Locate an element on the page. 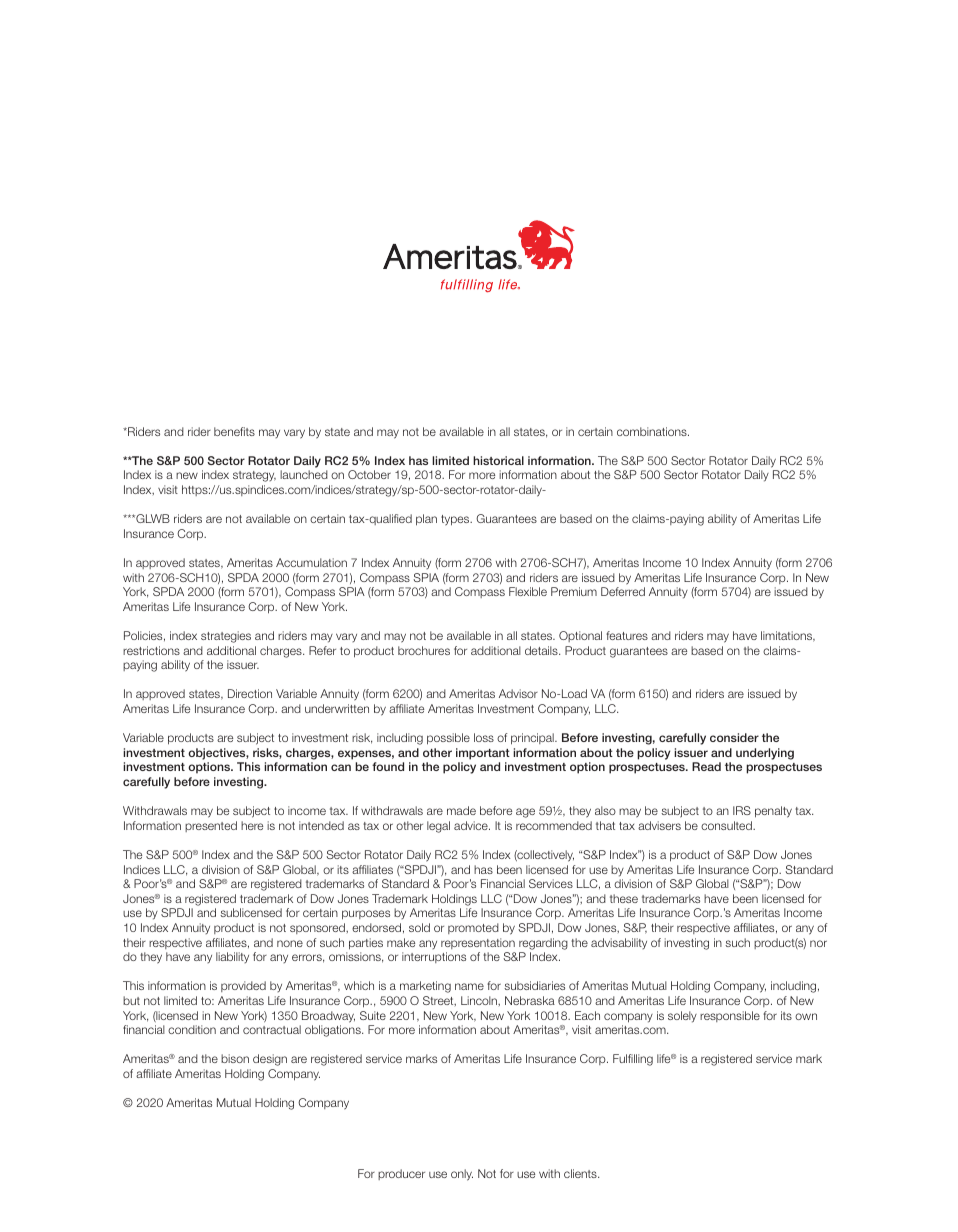  none is located at coordinates (290, 943).
